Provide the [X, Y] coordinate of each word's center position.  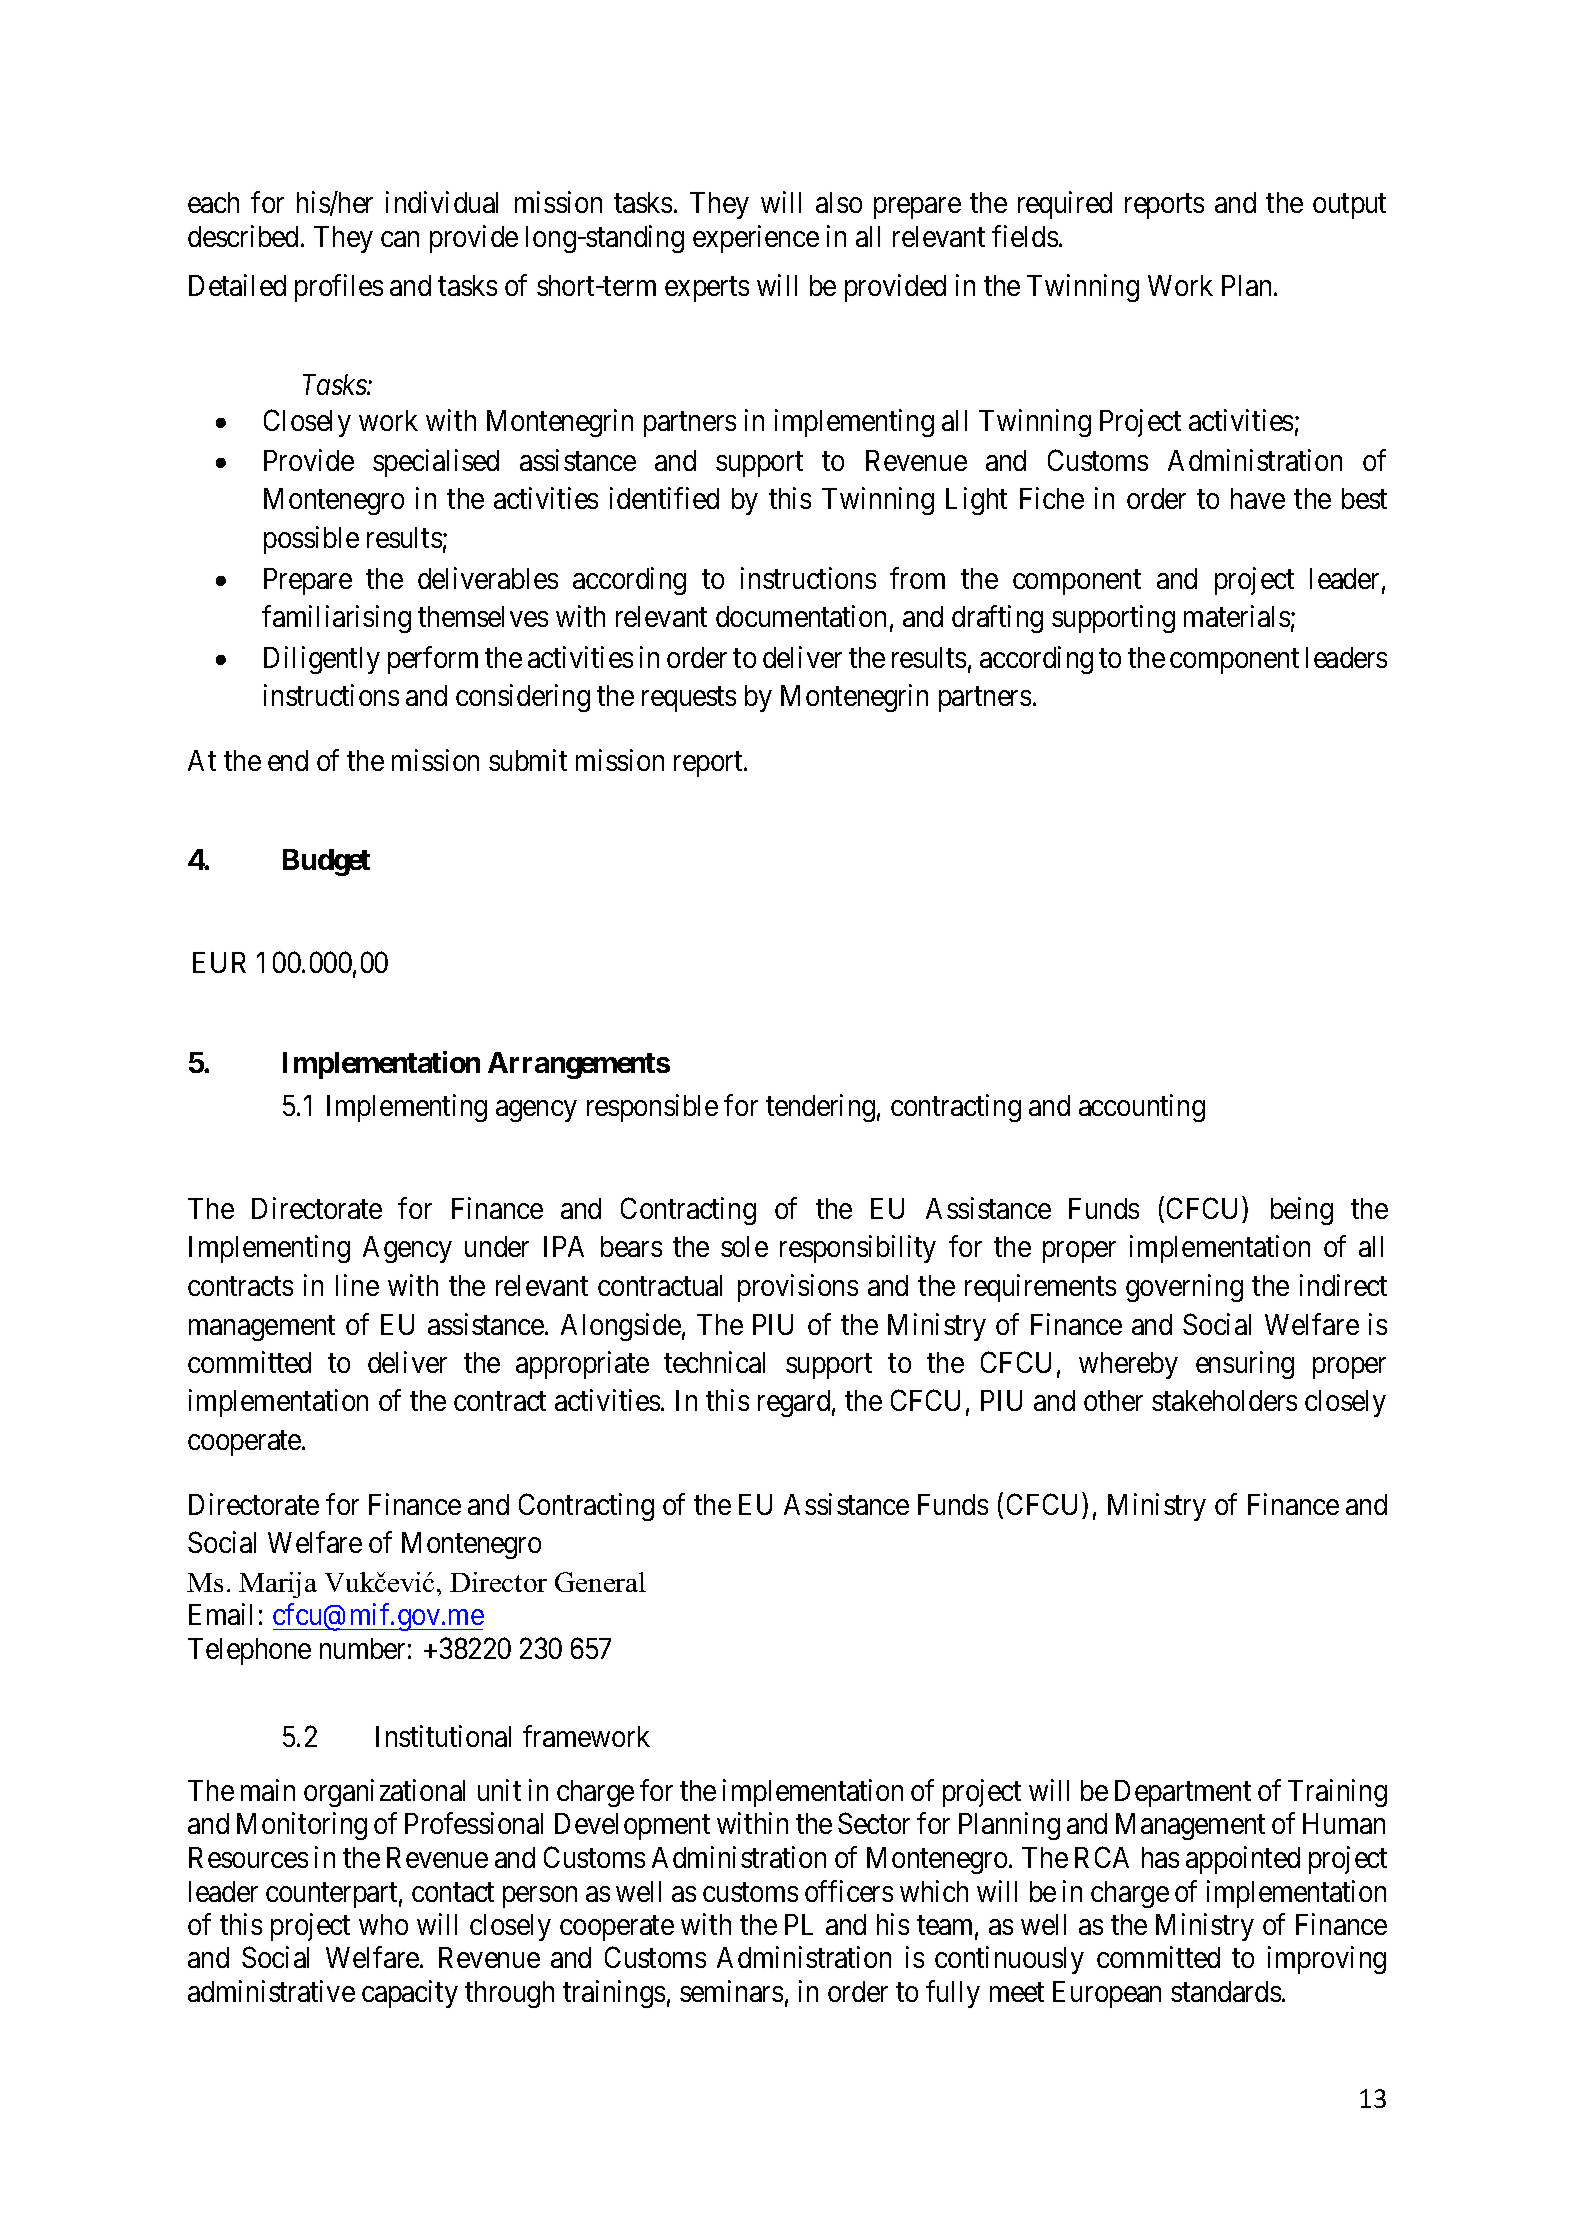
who [383, 1924]
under [497, 1246]
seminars [731, 1991]
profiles [339, 288]
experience [756, 239]
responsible [652, 1108]
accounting [1142, 1108]
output [1349, 207]
